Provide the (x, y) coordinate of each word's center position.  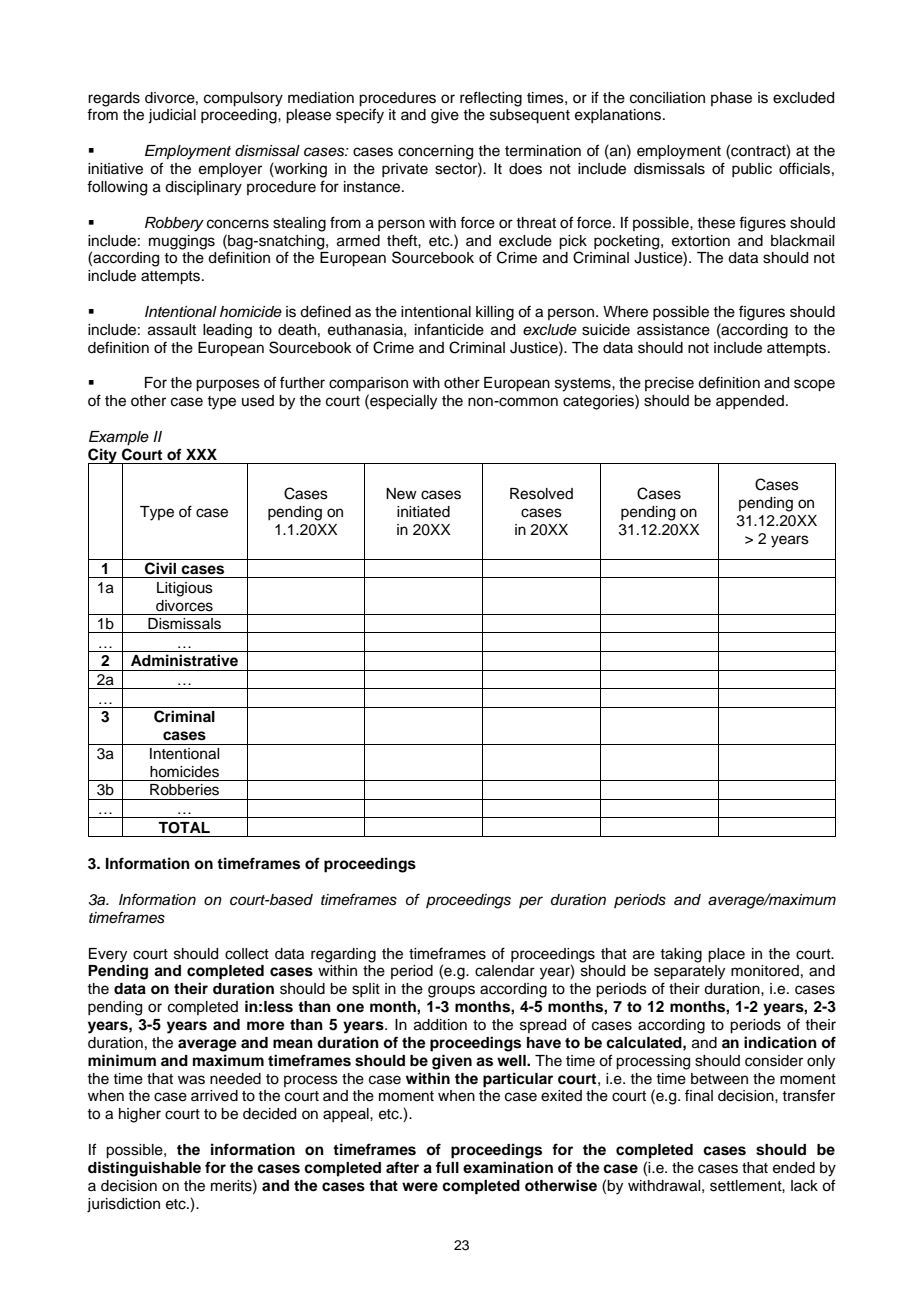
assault (172, 330)
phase (731, 99)
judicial (172, 116)
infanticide (449, 329)
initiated (423, 512)
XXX (201, 454)
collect (247, 954)
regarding (343, 955)
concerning (435, 152)
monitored (765, 971)
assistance (673, 330)
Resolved (541, 494)
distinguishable (144, 1169)
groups (451, 991)
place (726, 955)
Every (108, 955)
